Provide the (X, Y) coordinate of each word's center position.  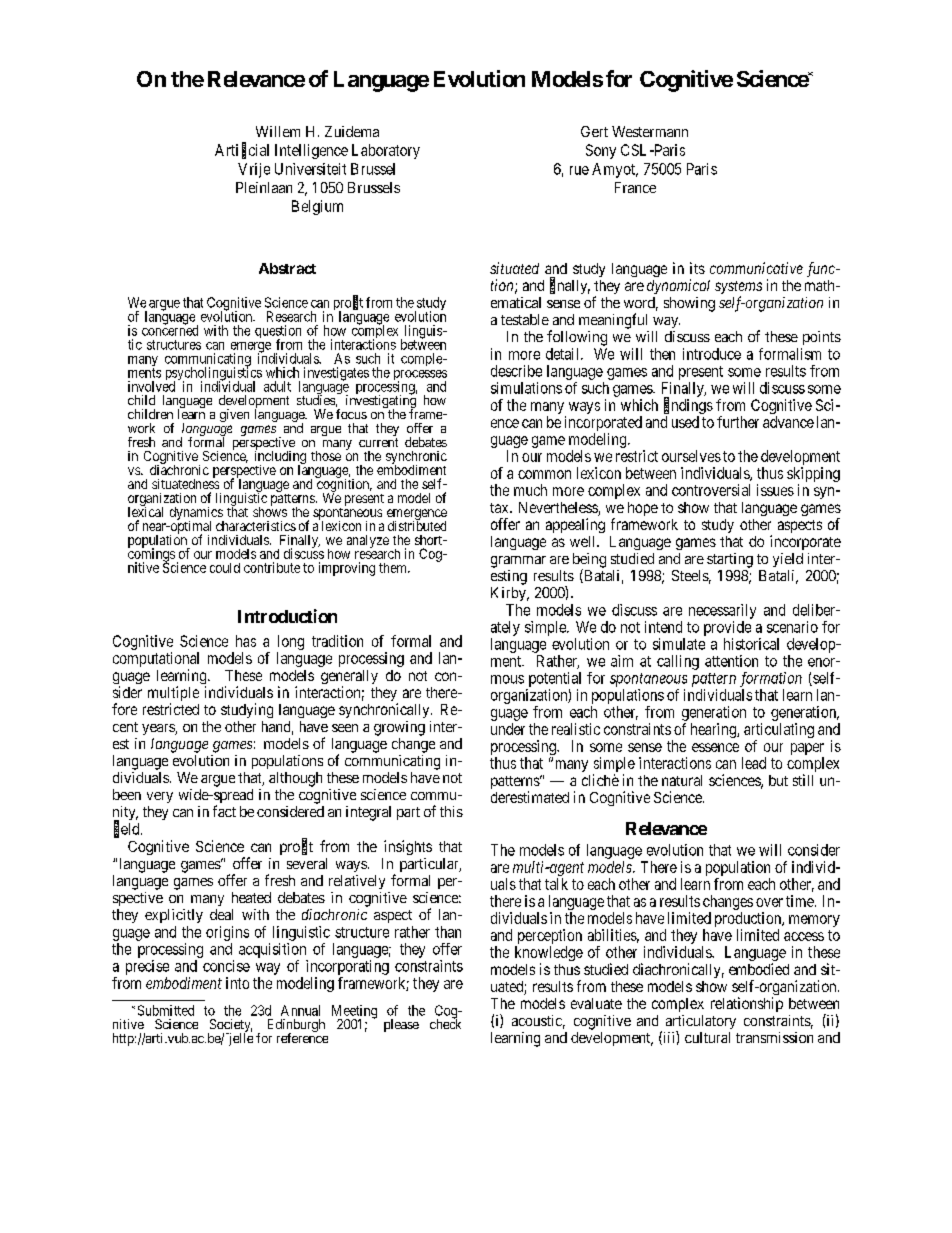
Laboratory (386, 151)
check (445, 1023)
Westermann (650, 131)
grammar (518, 562)
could (225, 568)
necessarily (722, 611)
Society (230, 1027)
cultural (707, 1037)
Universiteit (310, 169)
